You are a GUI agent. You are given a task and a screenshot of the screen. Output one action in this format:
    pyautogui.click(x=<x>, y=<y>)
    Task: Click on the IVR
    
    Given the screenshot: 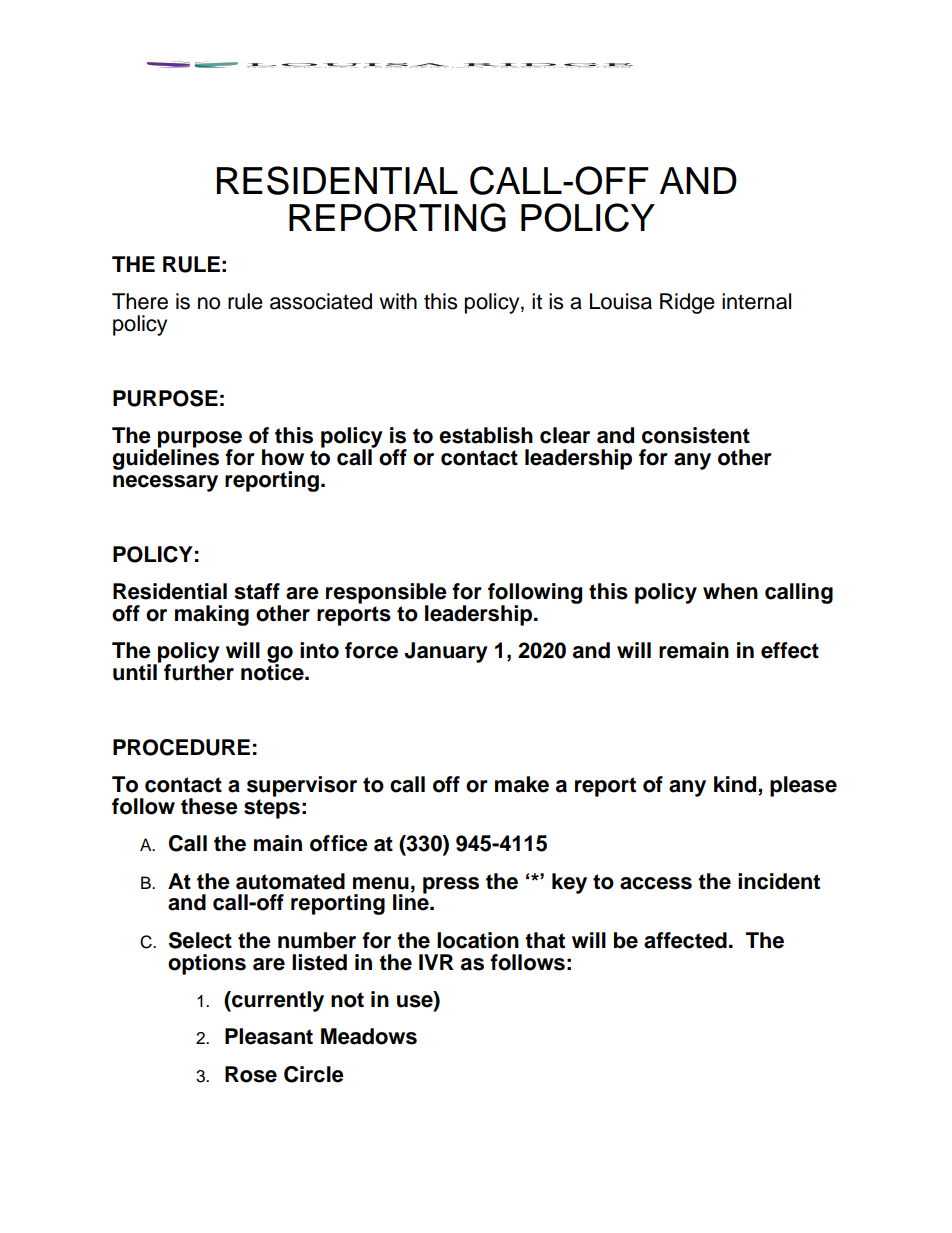 What is the action you would take?
    pyautogui.click(x=436, y=962)
